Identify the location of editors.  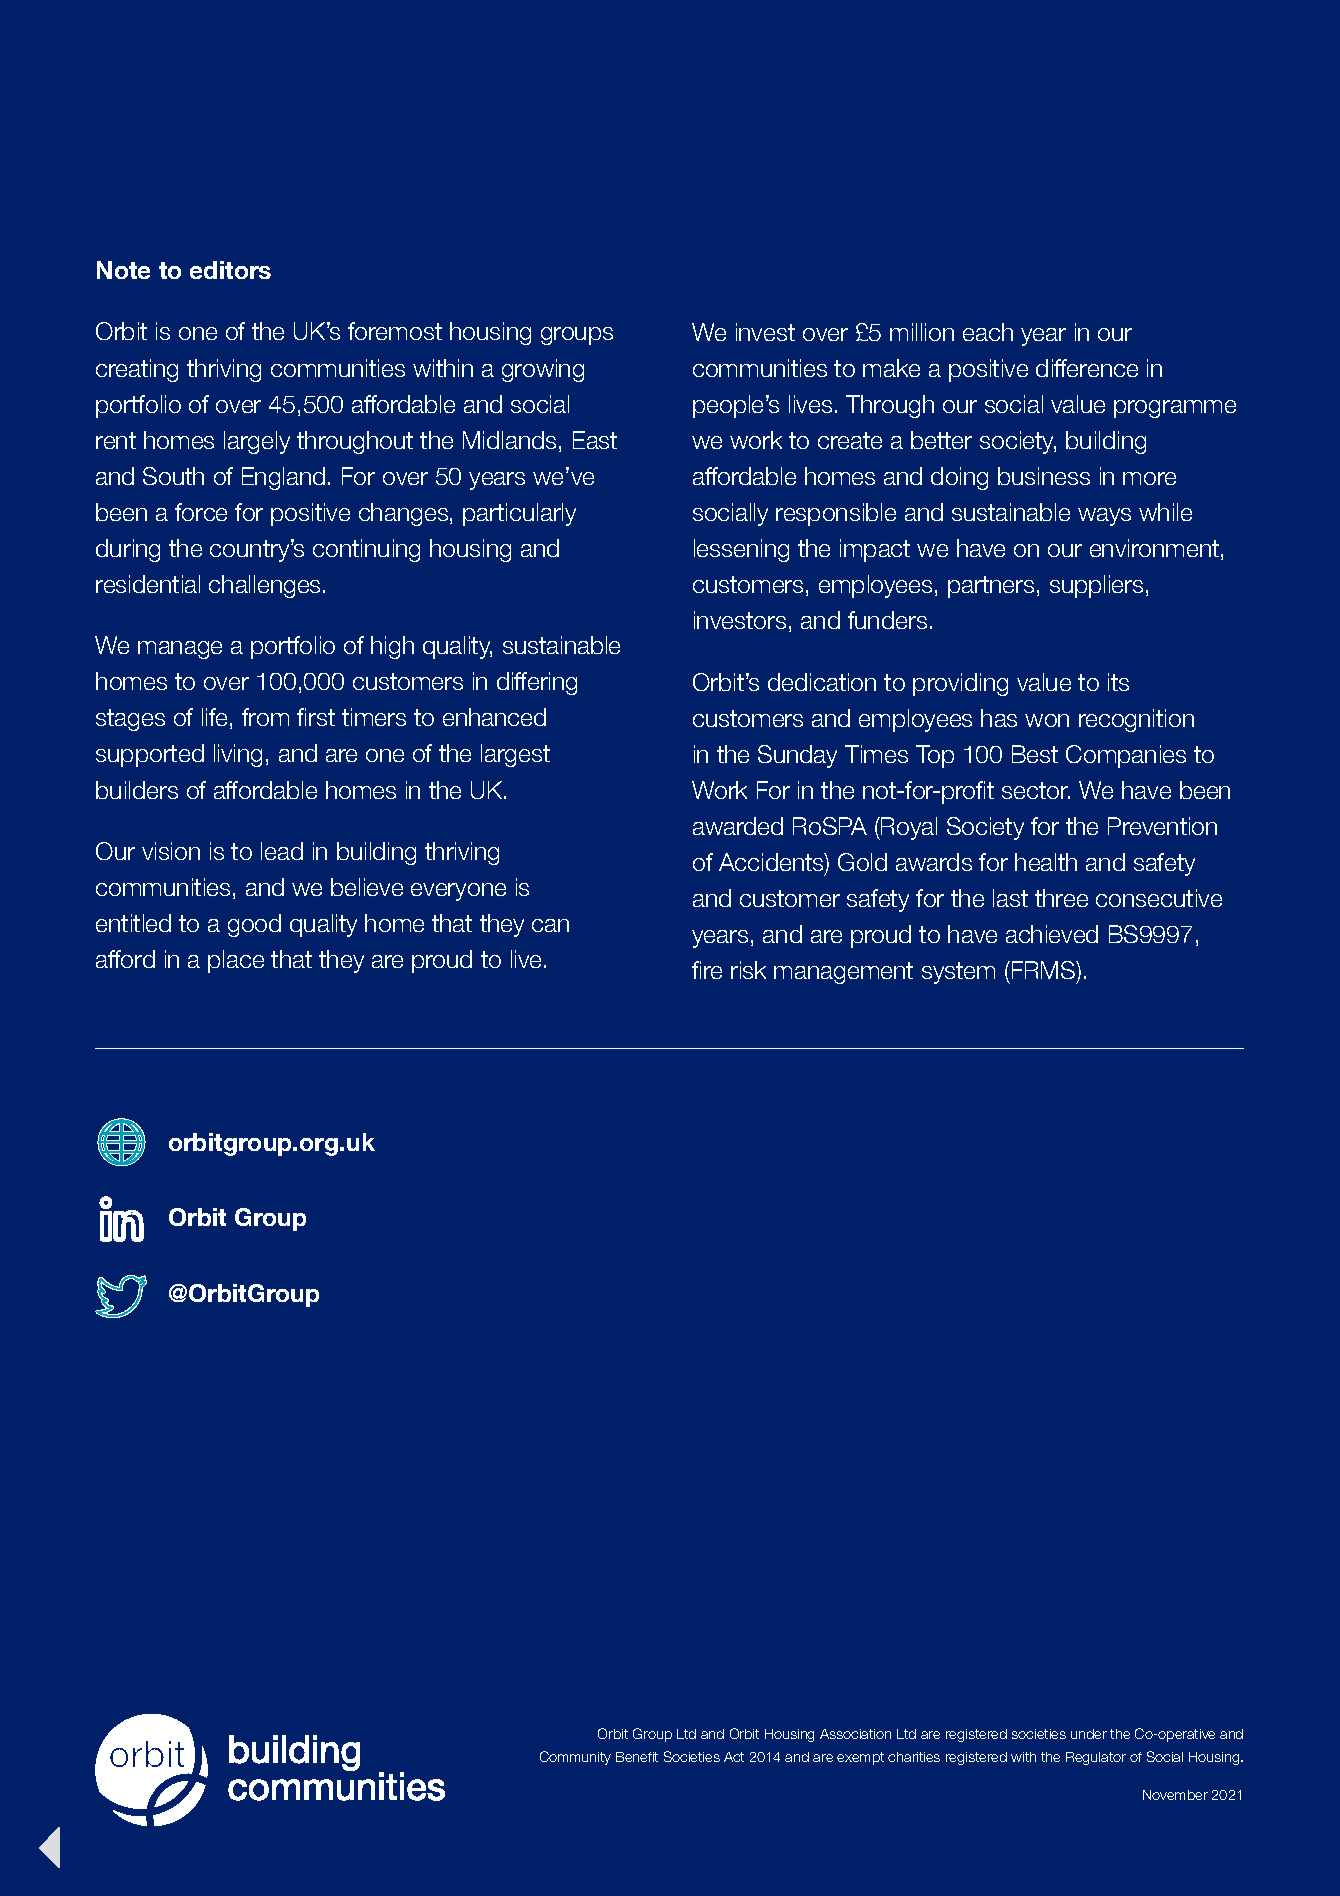
(230, 270).
